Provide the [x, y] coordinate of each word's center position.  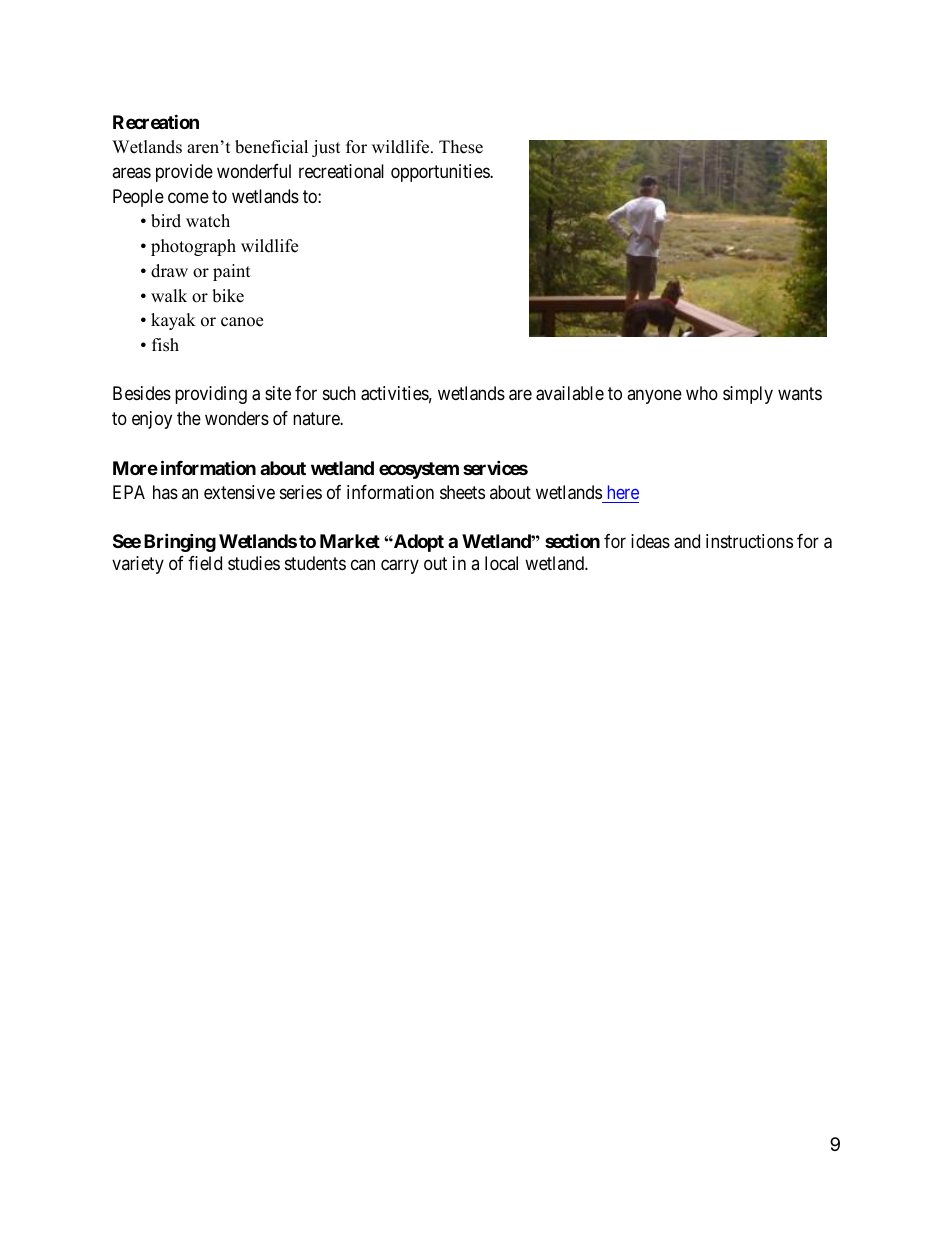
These [461, 147]
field [205, 563]
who [702, 393]
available [570, 393]
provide [184, 173]
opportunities [441, 173]
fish [165, 345]
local [501, 563]
